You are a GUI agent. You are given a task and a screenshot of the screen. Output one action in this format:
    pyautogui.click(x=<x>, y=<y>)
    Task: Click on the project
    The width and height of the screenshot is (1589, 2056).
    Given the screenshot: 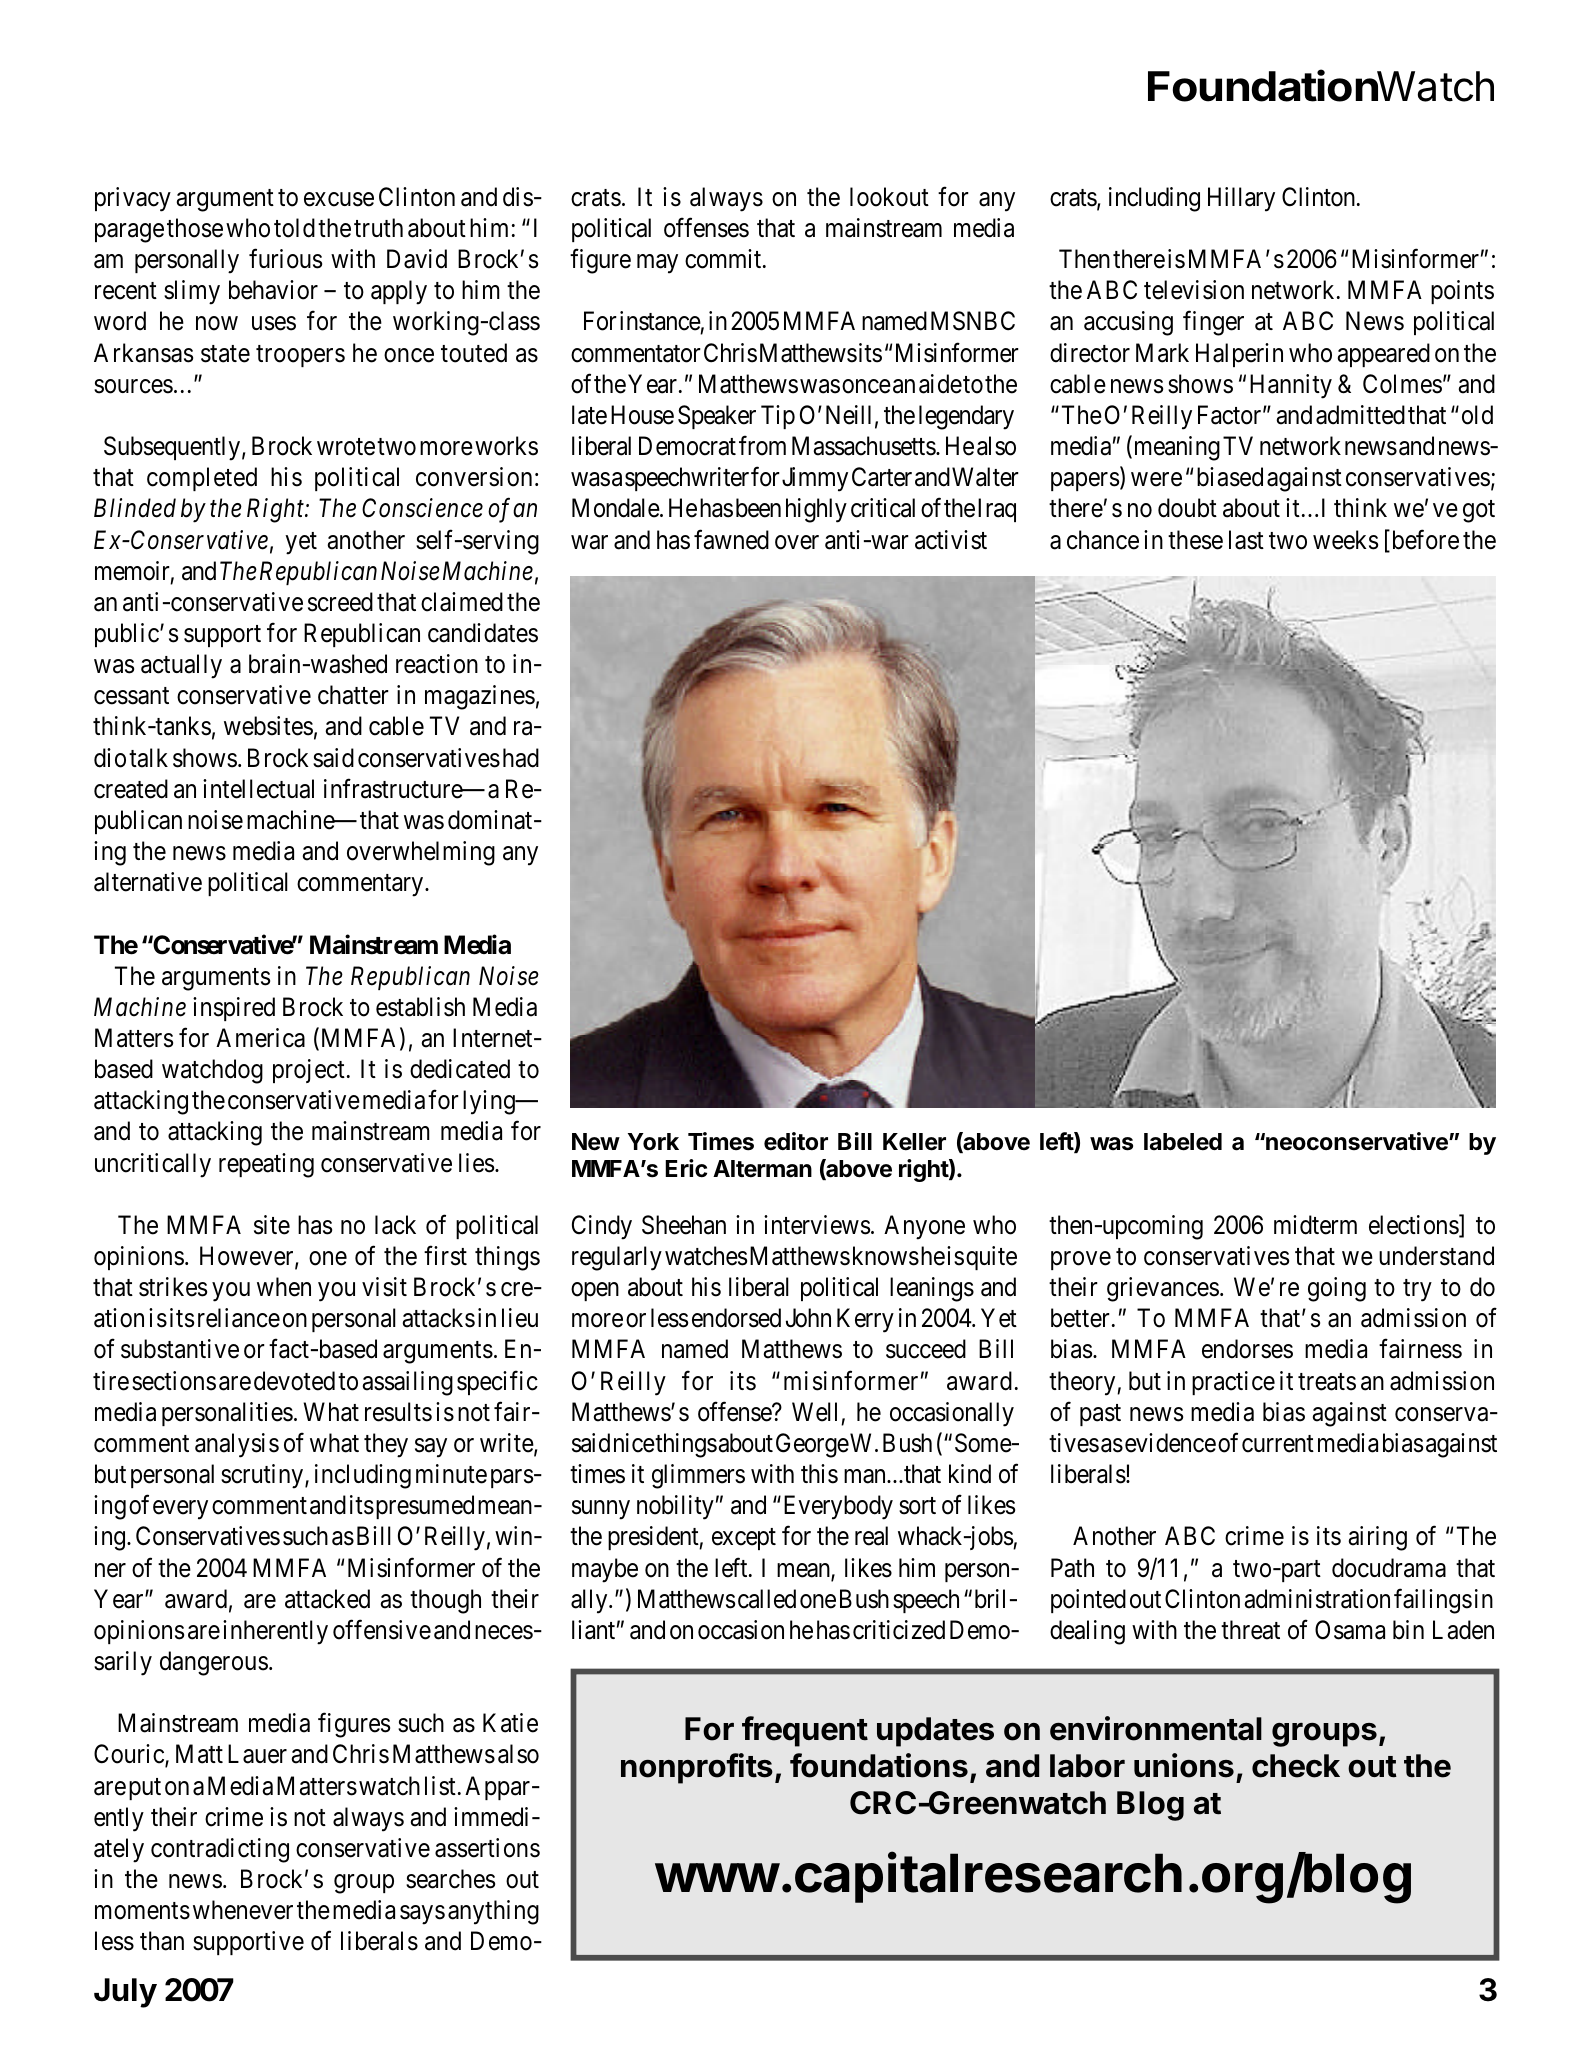 What is the action you would take?
    pyautogui.click(x=309, y=1071)
